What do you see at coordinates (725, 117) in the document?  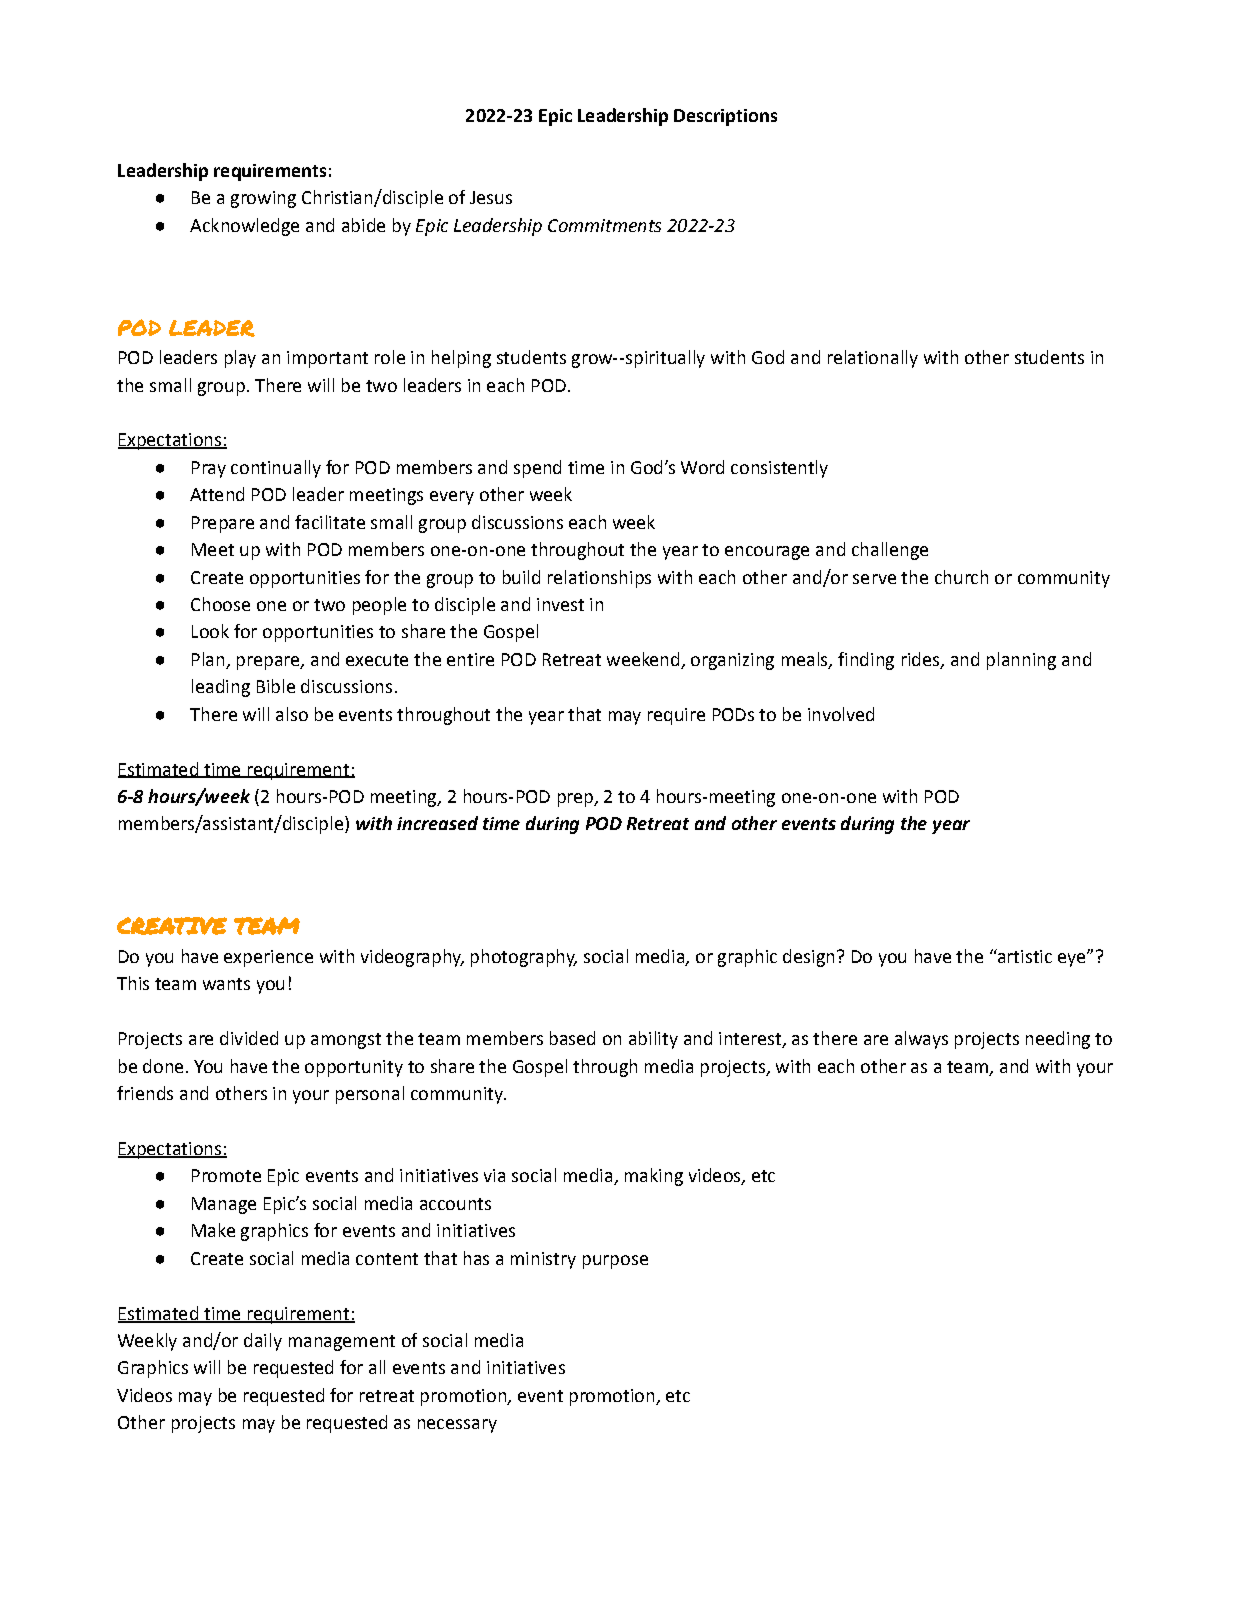 I see `Descriptions` at bounding box center [725, 117].
